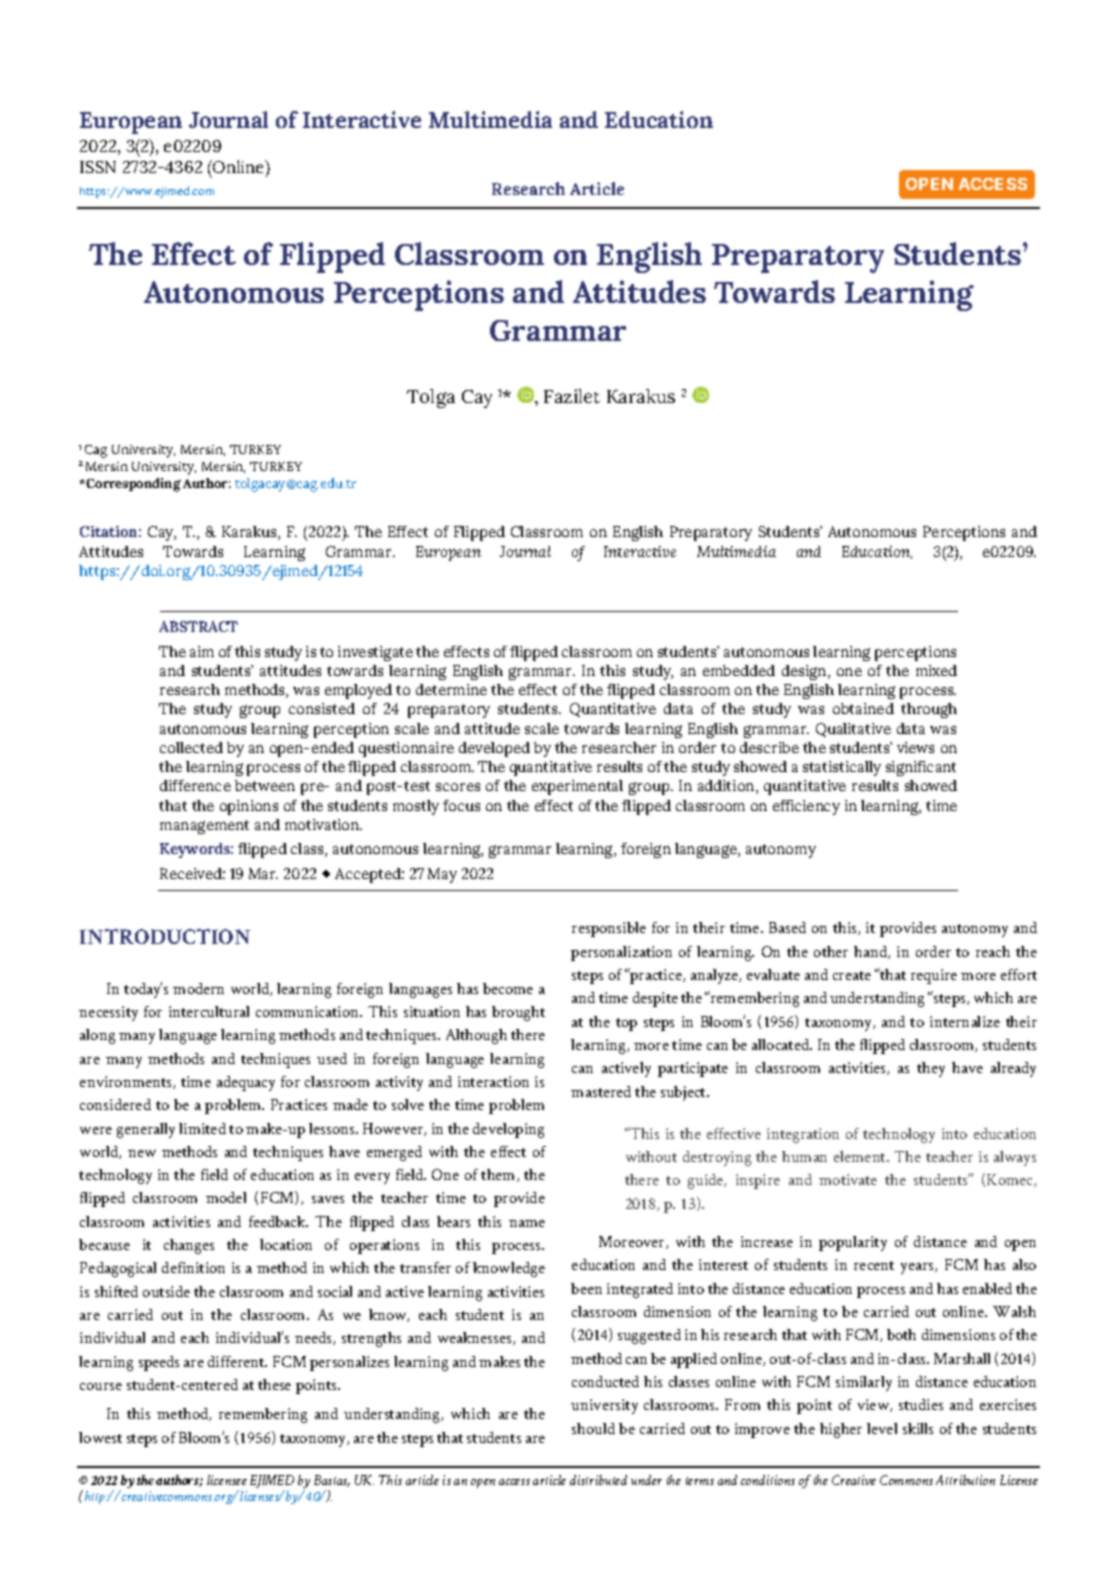 The image size is (1117, 1579). Describe the element at coordinates (98, 167) in the document. I see `ISSN` at that location.
